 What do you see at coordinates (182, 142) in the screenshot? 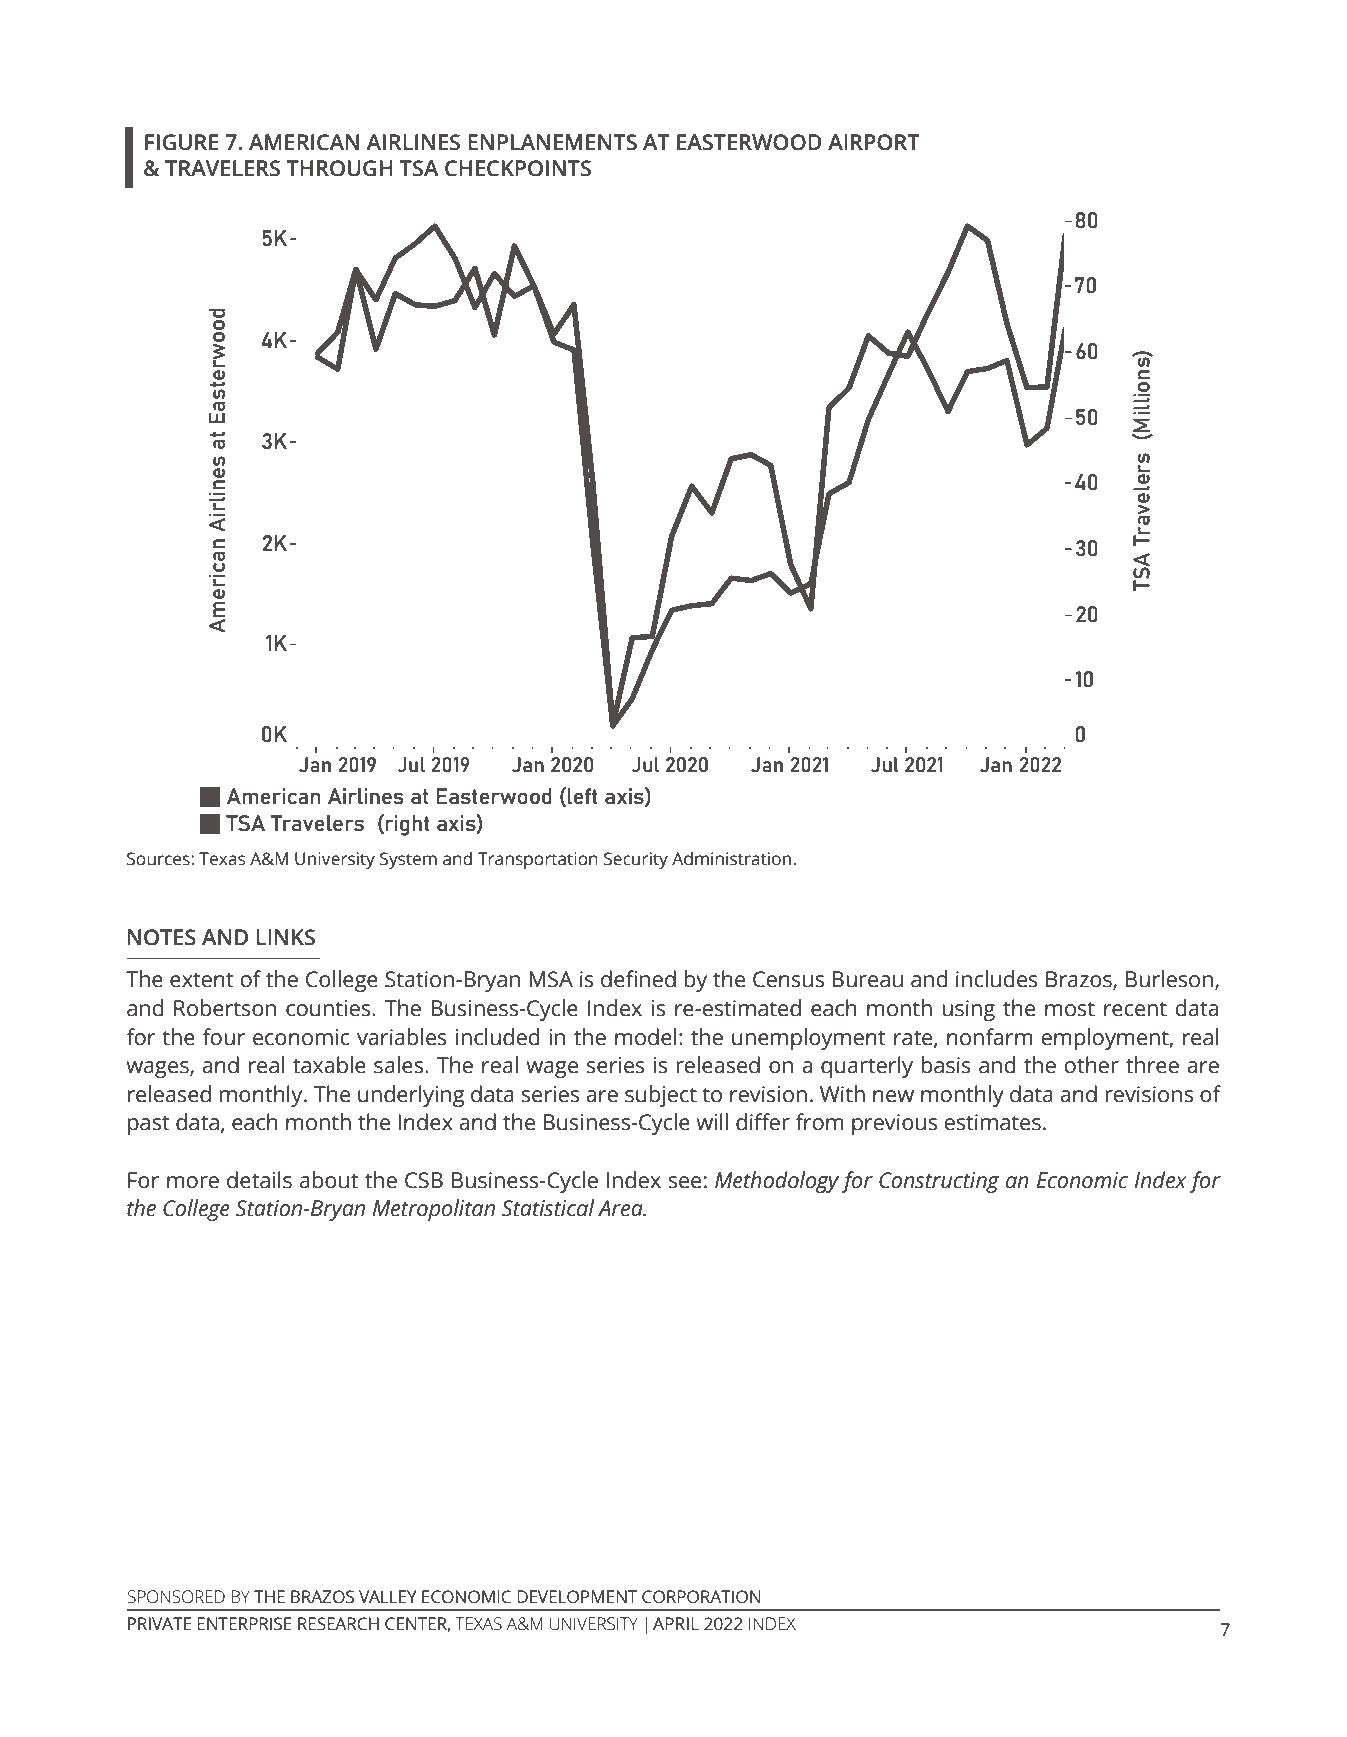
I see `FIGURE` at bounding box center [182, 142].
